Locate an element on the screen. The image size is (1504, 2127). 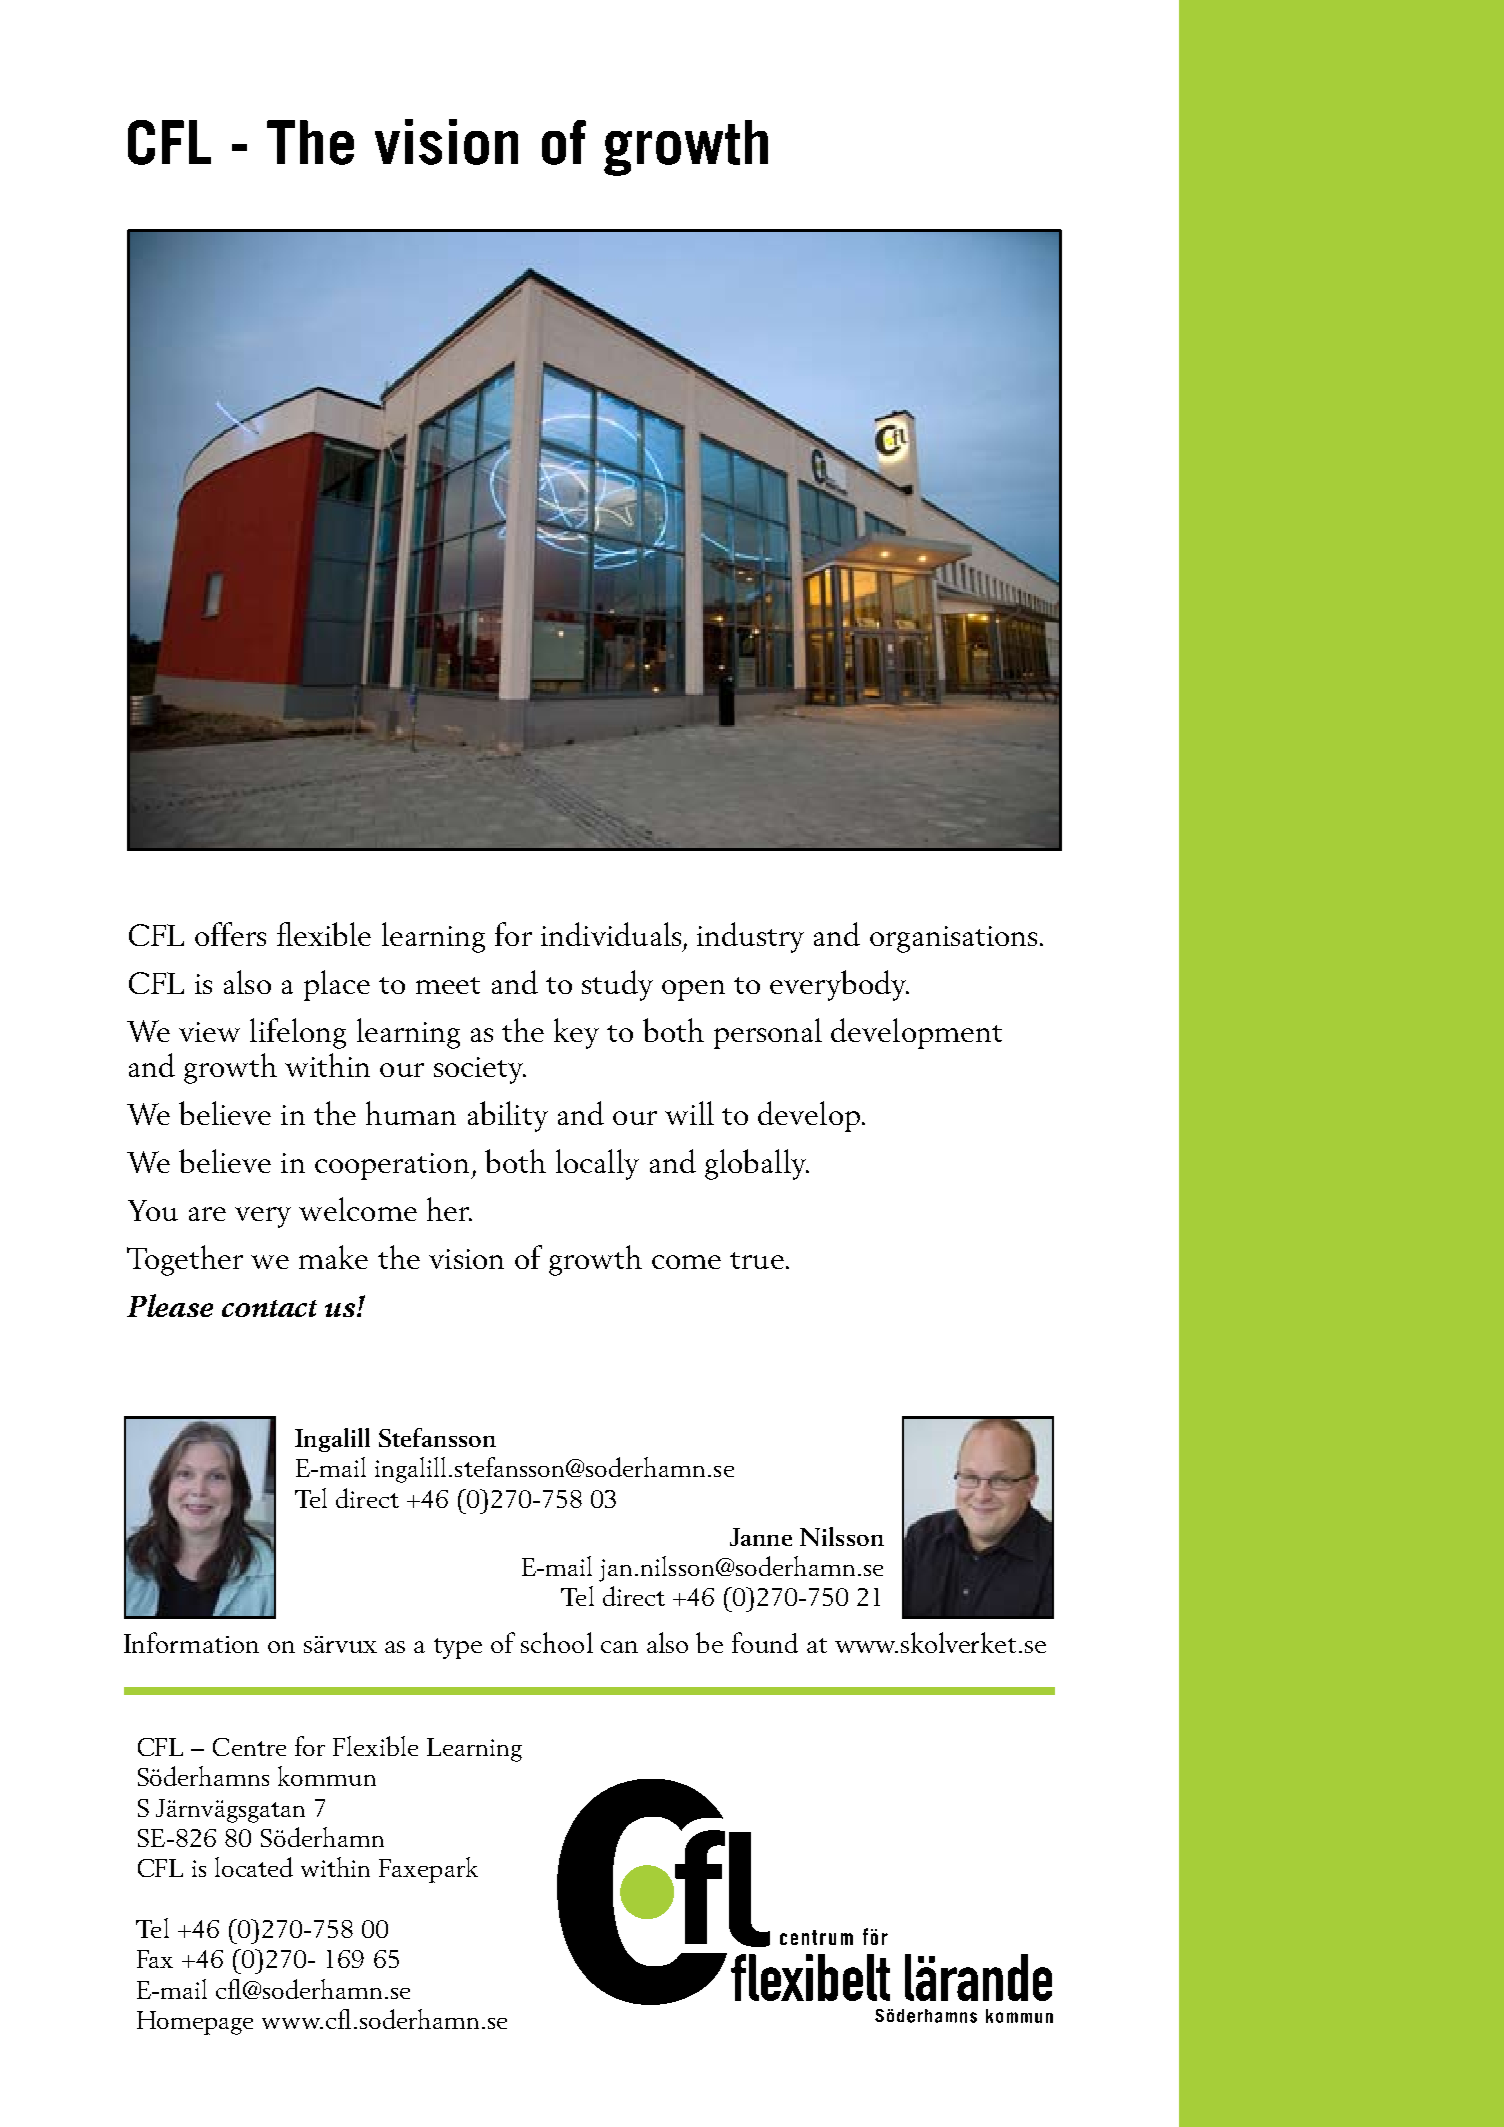
organisations is located at coordinates (953, 939).
